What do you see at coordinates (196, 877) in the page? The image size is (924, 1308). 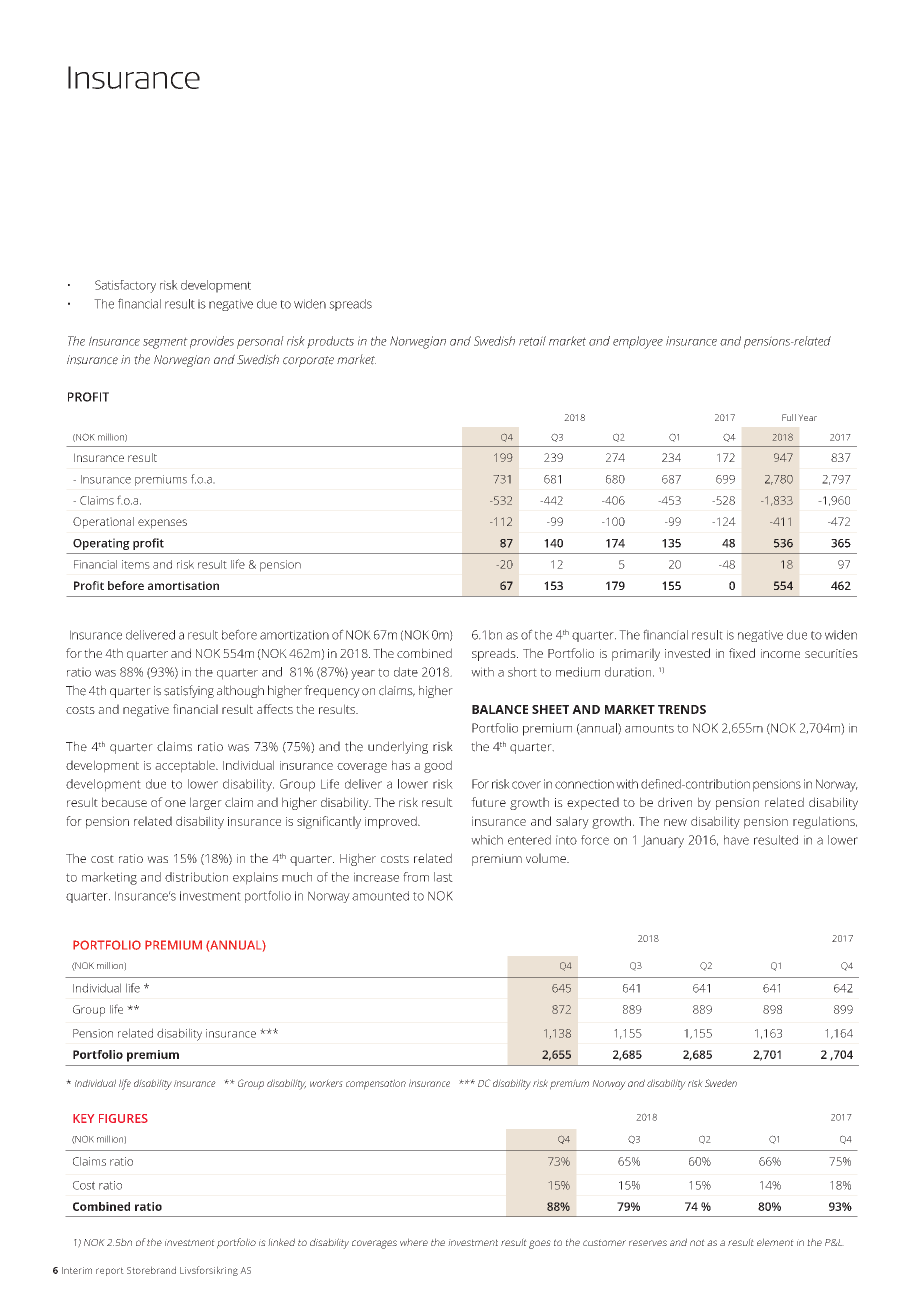 I see `distribution` at bounding box center [196, 877].
